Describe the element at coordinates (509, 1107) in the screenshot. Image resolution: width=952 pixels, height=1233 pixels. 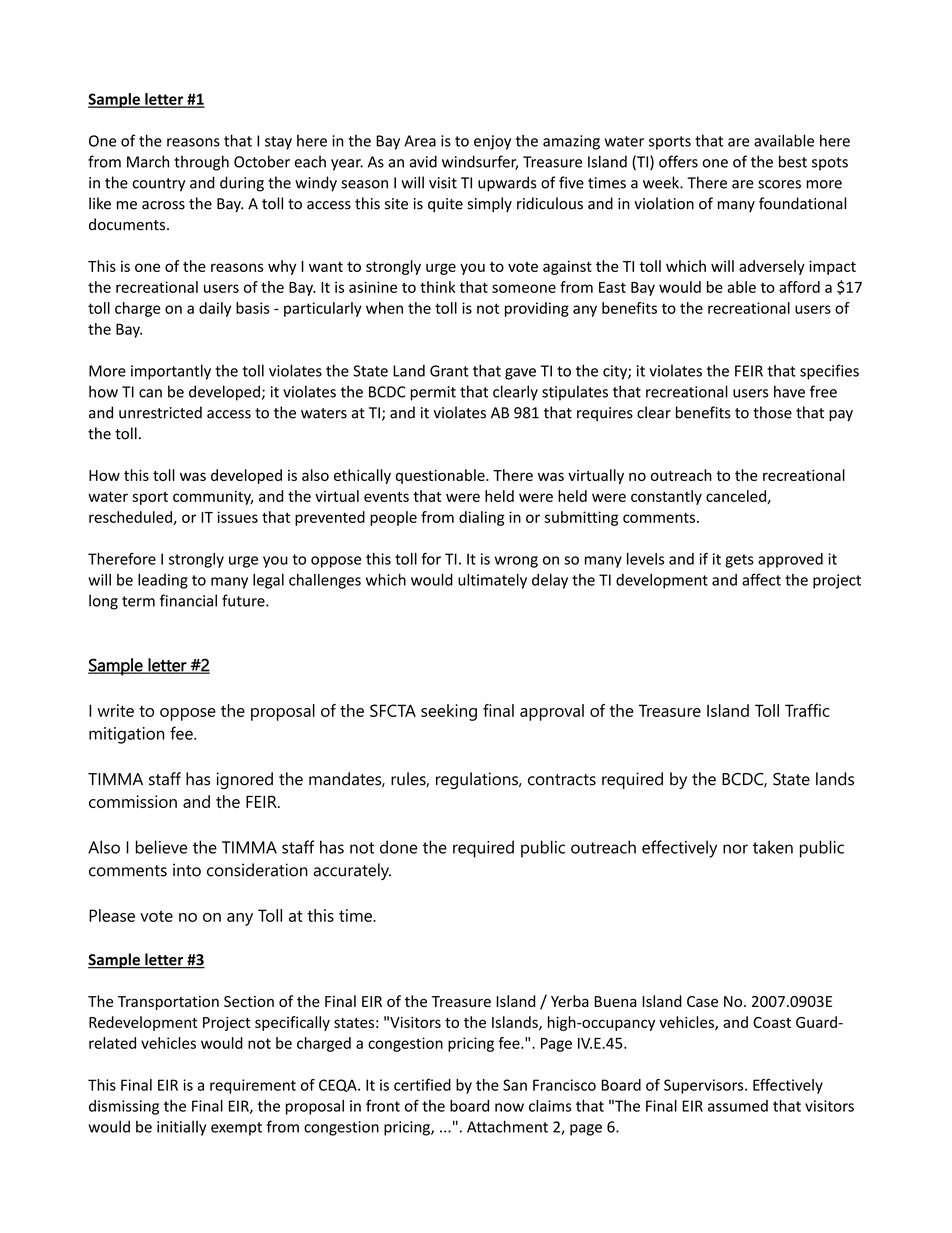
I see `now` at that location.
